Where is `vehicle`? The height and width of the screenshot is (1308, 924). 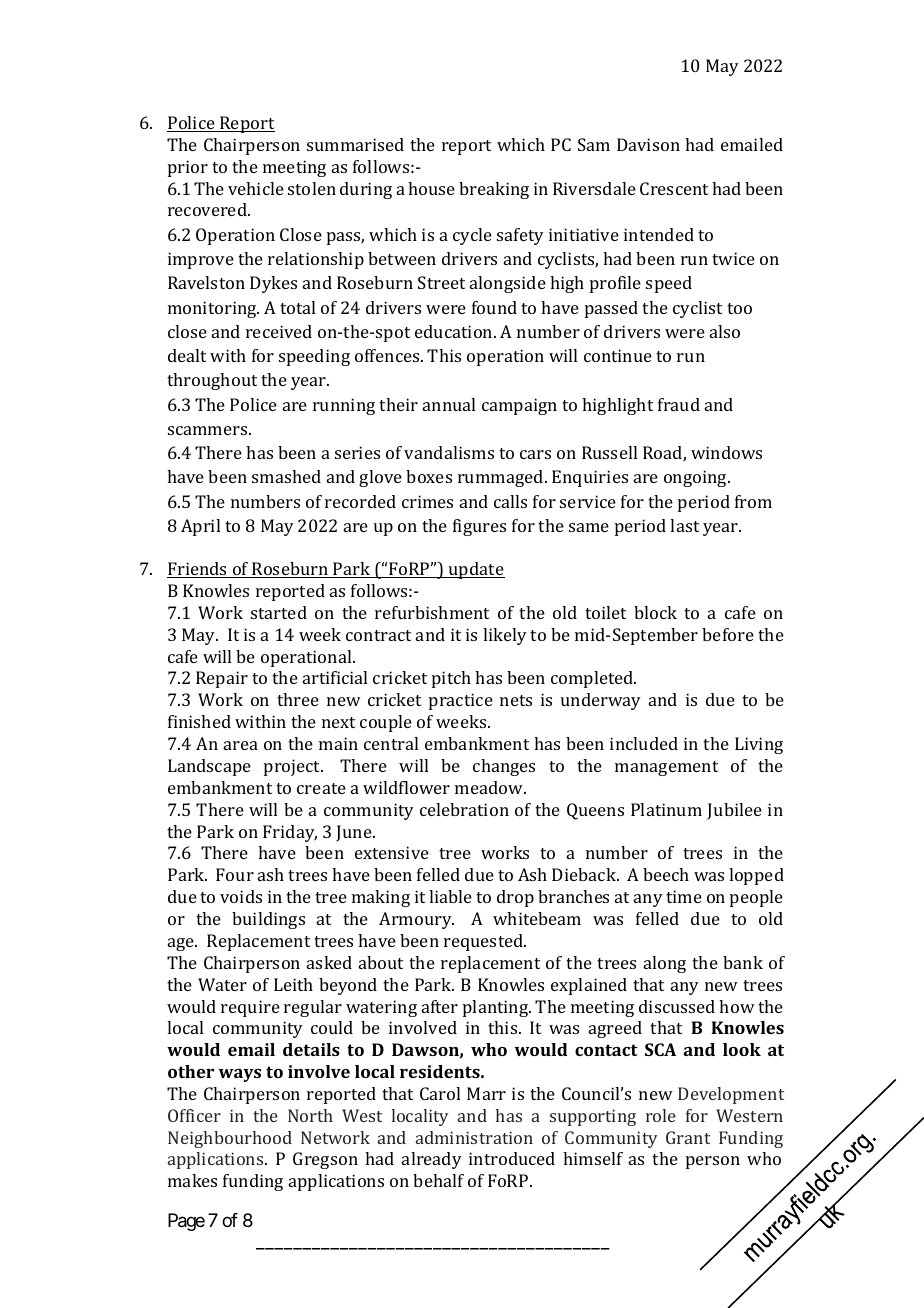
vehicle is located at coordinates (256, 188).
